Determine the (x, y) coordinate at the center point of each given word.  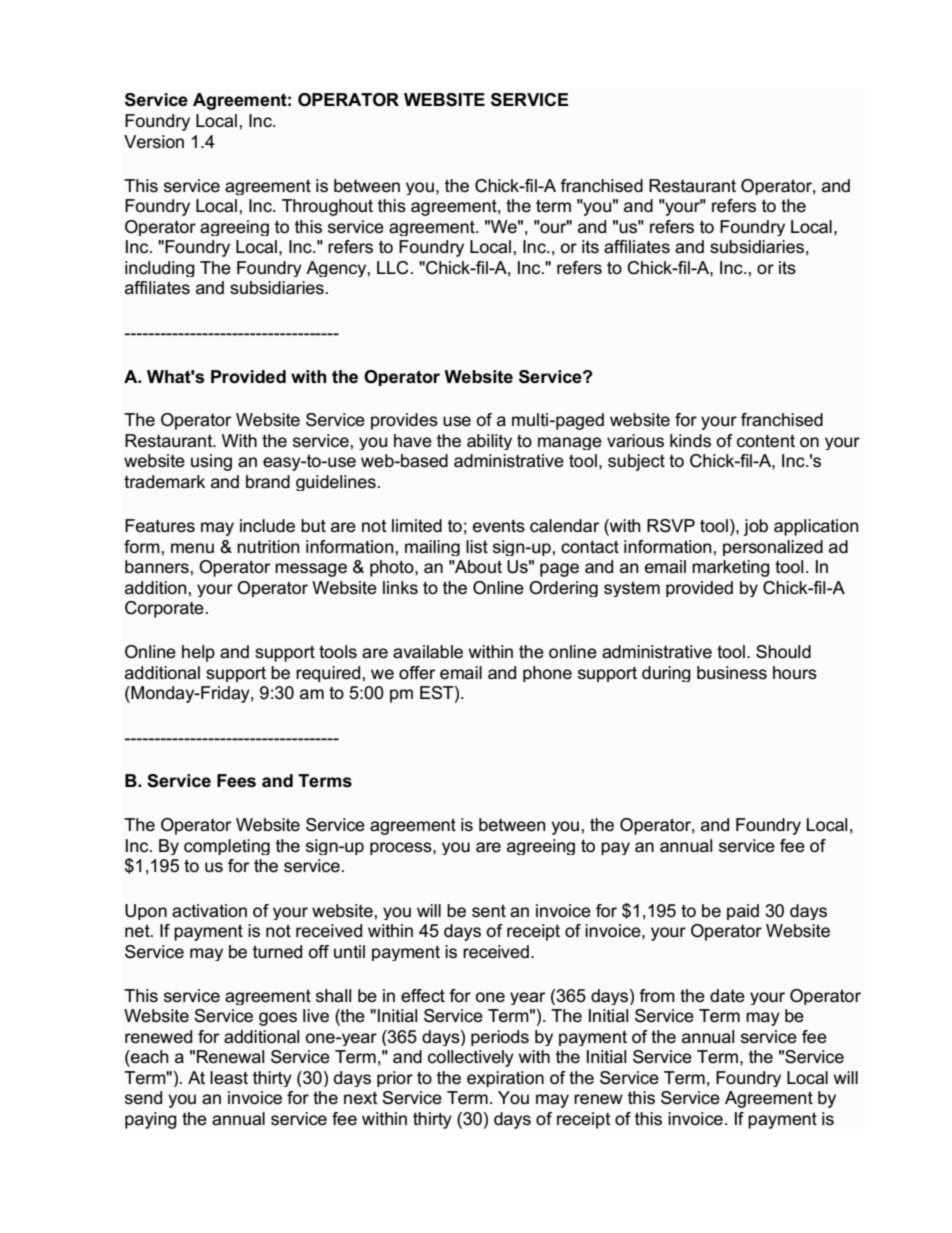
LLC (392, 268)
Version (154, 142)
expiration (505, 1079)
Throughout (327, 207)
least (229, 1078)
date (727, 996)
